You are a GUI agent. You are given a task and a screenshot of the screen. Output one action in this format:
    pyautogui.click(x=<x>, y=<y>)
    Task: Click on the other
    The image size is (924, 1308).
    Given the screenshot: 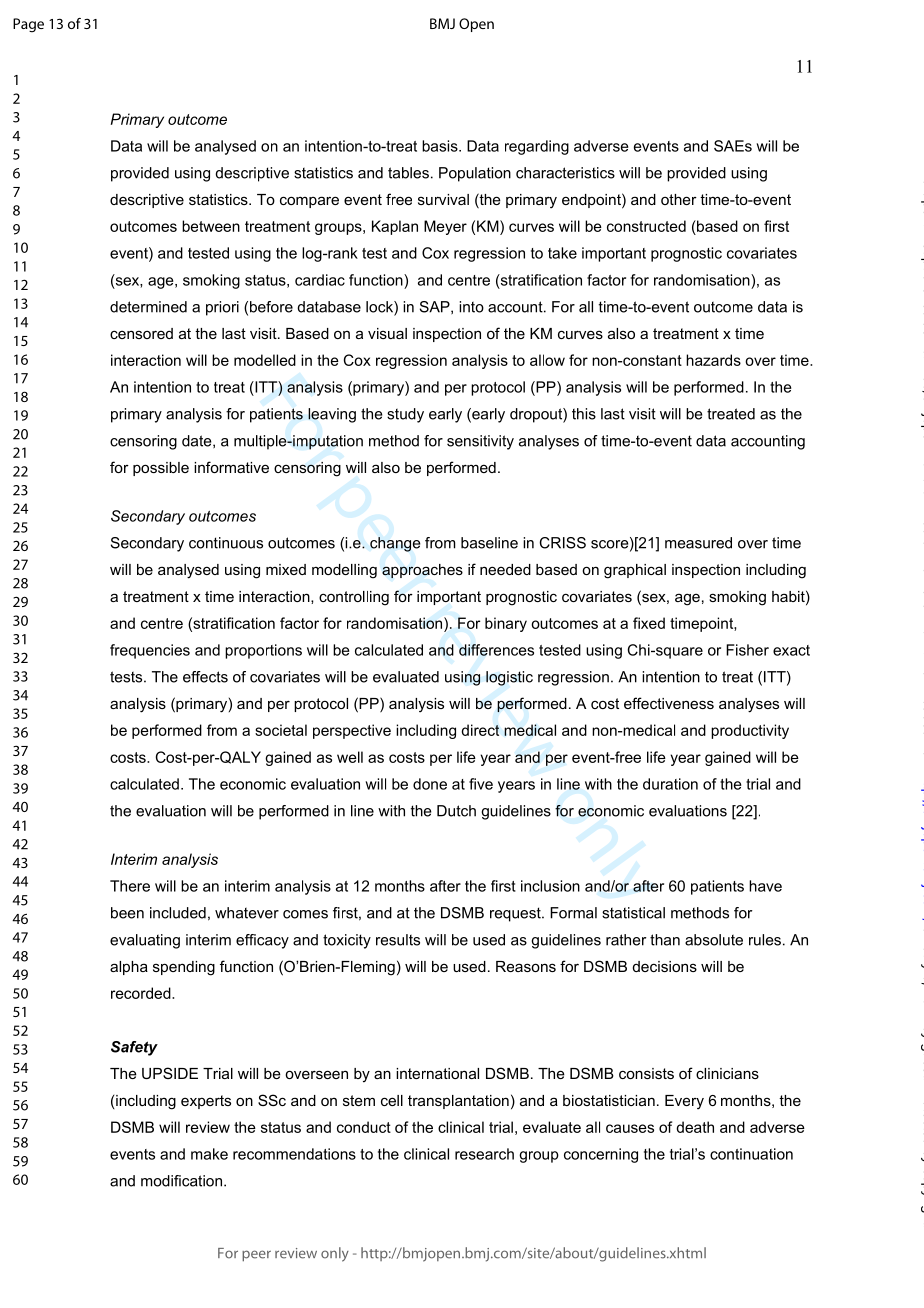 What is the action you would take?
    pyautogui.click(x=679, y=199)
